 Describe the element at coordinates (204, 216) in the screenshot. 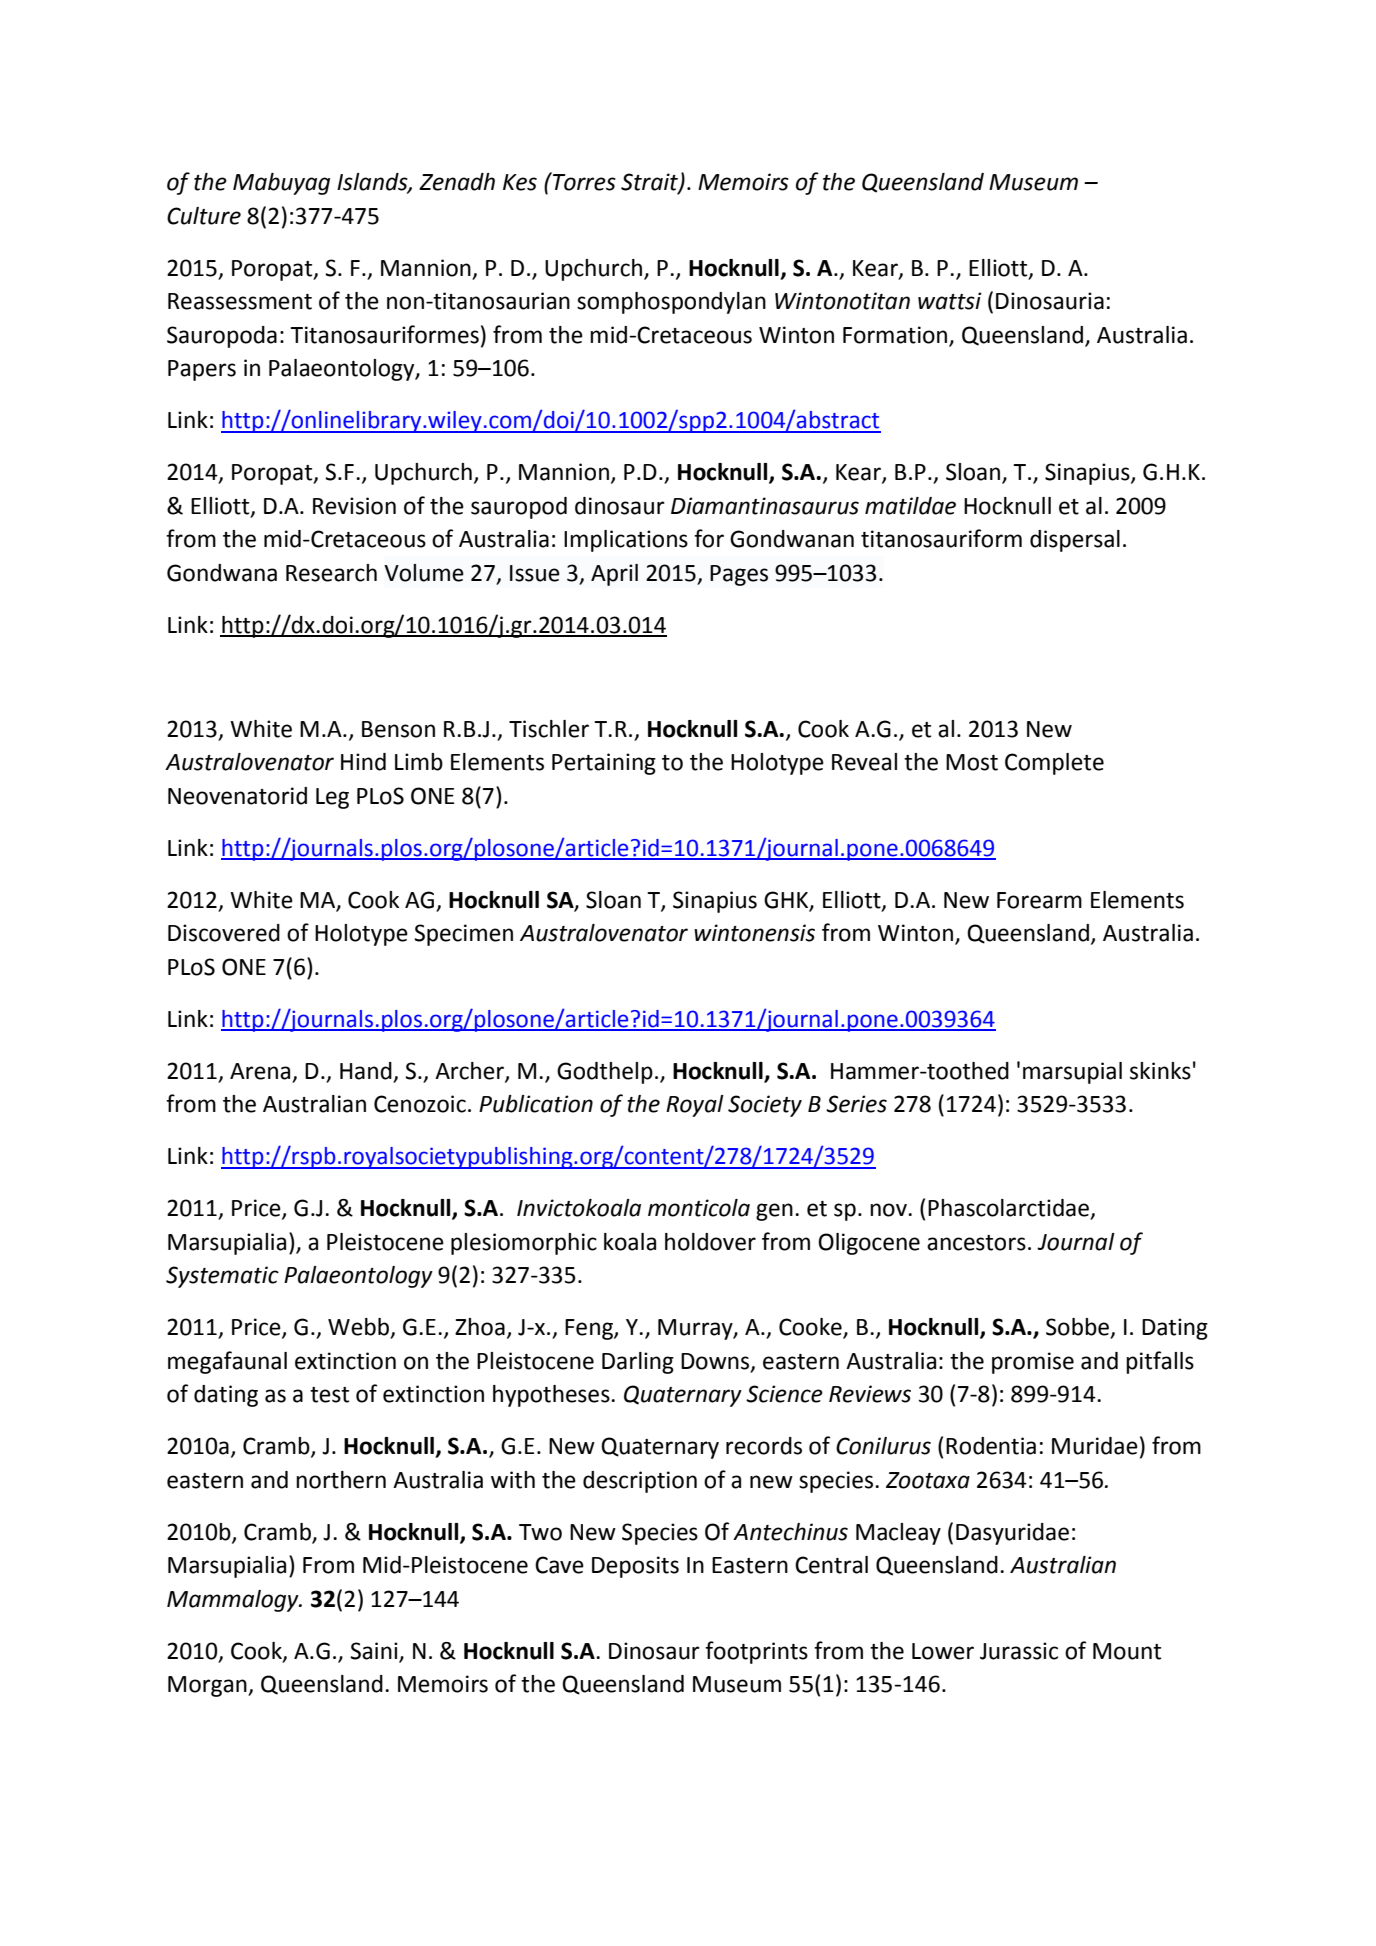

I see `Culture` at that location.
